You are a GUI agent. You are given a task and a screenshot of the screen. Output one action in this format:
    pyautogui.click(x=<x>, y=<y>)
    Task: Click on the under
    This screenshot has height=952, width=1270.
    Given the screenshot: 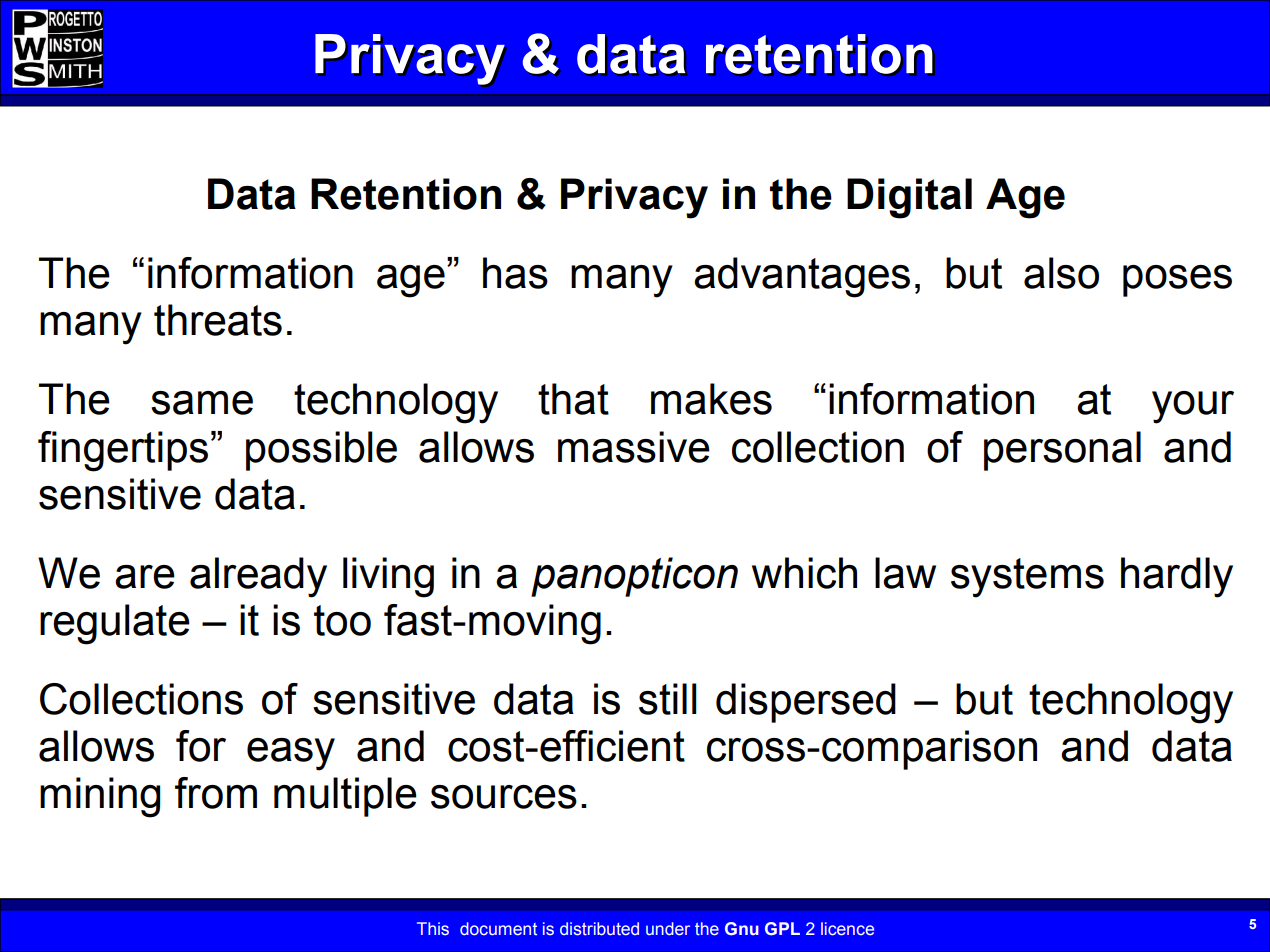 What is the action you would take?
    pyautogui.click(x=668, y=929)
